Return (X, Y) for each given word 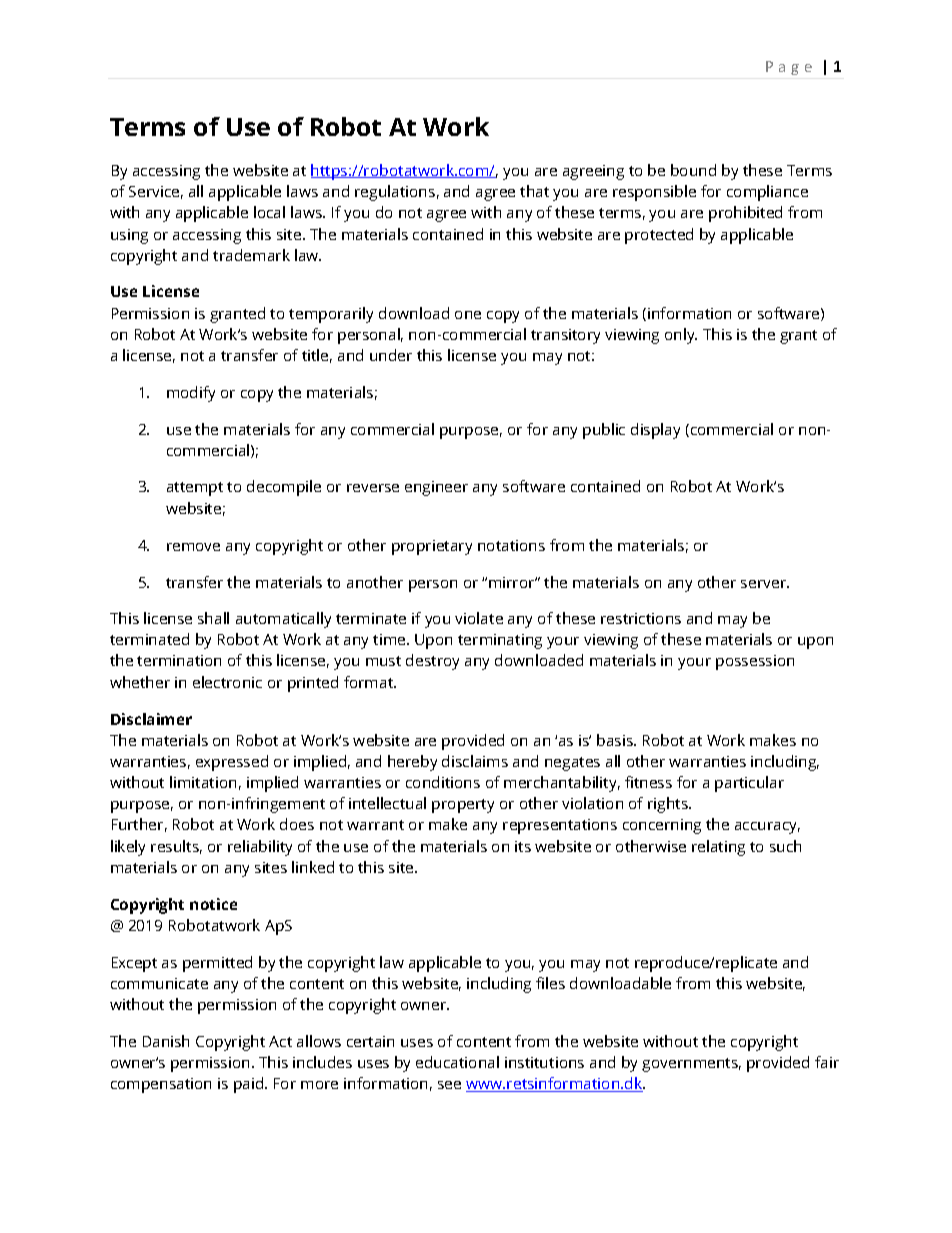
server (765, 584)
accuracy (767, 828)
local (269, 212)
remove (193, 547)
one (468, 315)
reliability (260, 848)
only (681, 336)
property (463, 806)
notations (511, 545)
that (534, 191)
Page (789, 68)
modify (191, 394)
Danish (166, 1041)
